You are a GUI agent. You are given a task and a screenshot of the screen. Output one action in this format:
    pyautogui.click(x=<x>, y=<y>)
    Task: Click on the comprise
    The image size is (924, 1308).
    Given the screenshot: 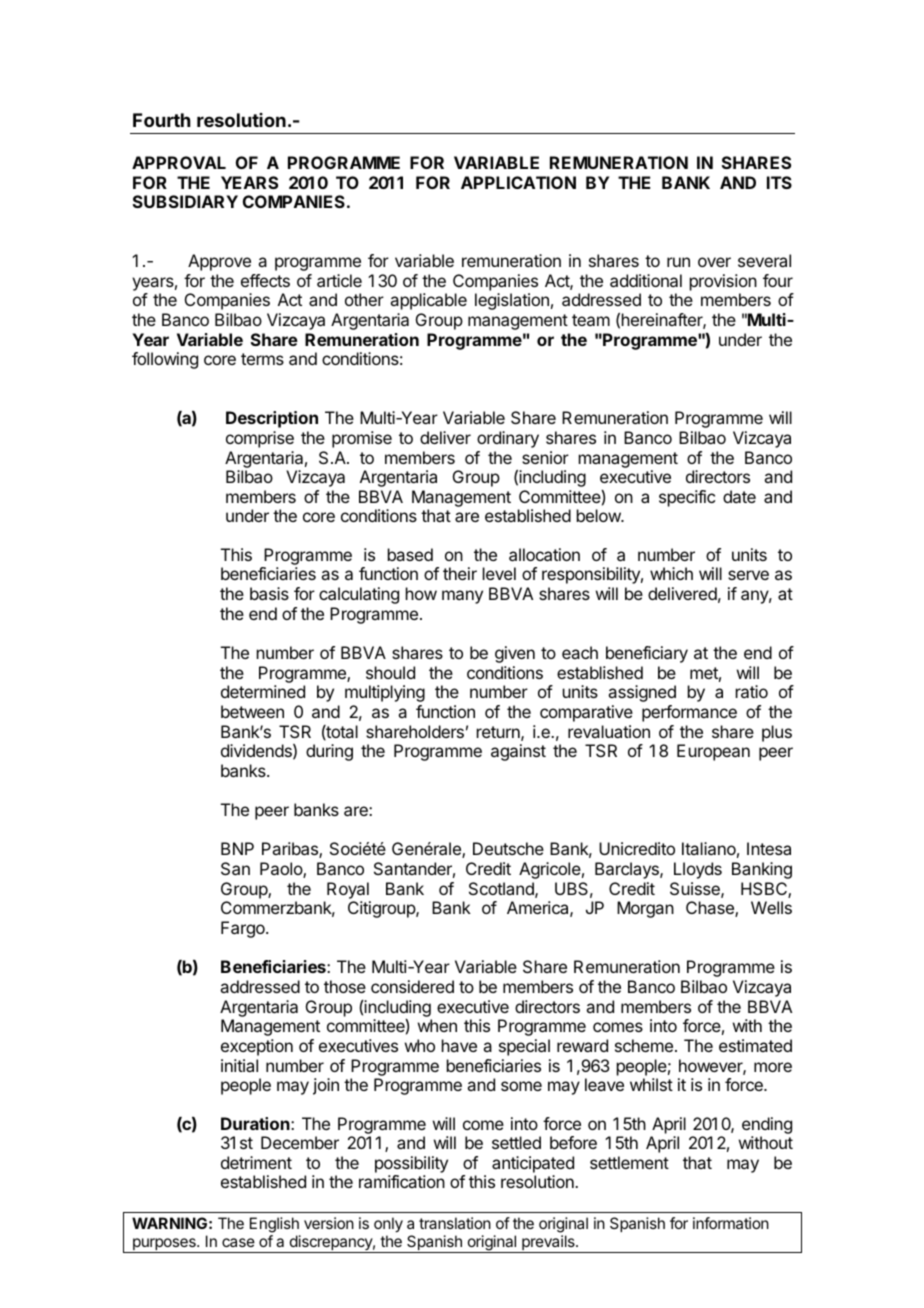 What is the action you would take?
    pyautogui.click(x=260, y=439)
